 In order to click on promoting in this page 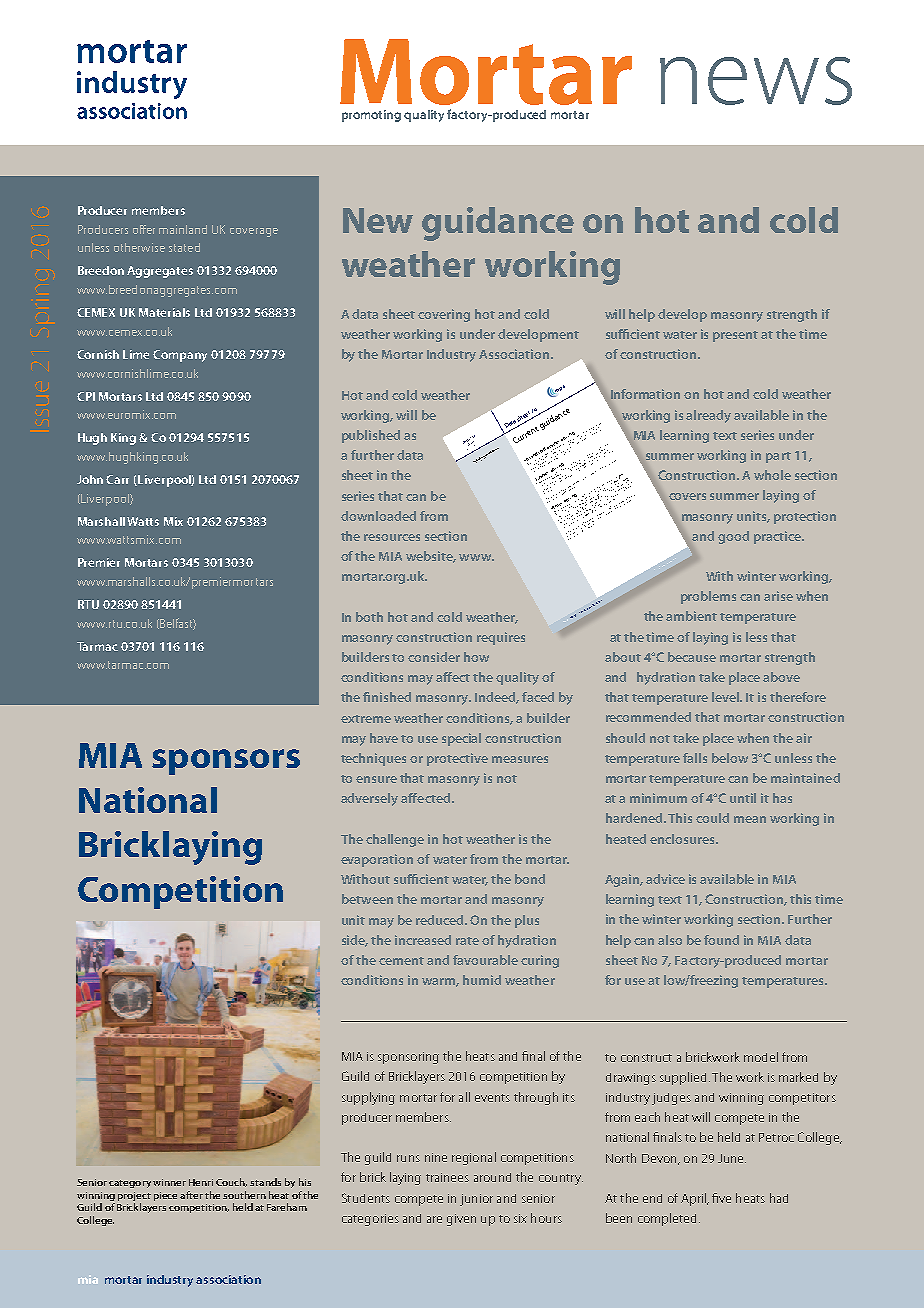, I will do `click(371, 116)`.
